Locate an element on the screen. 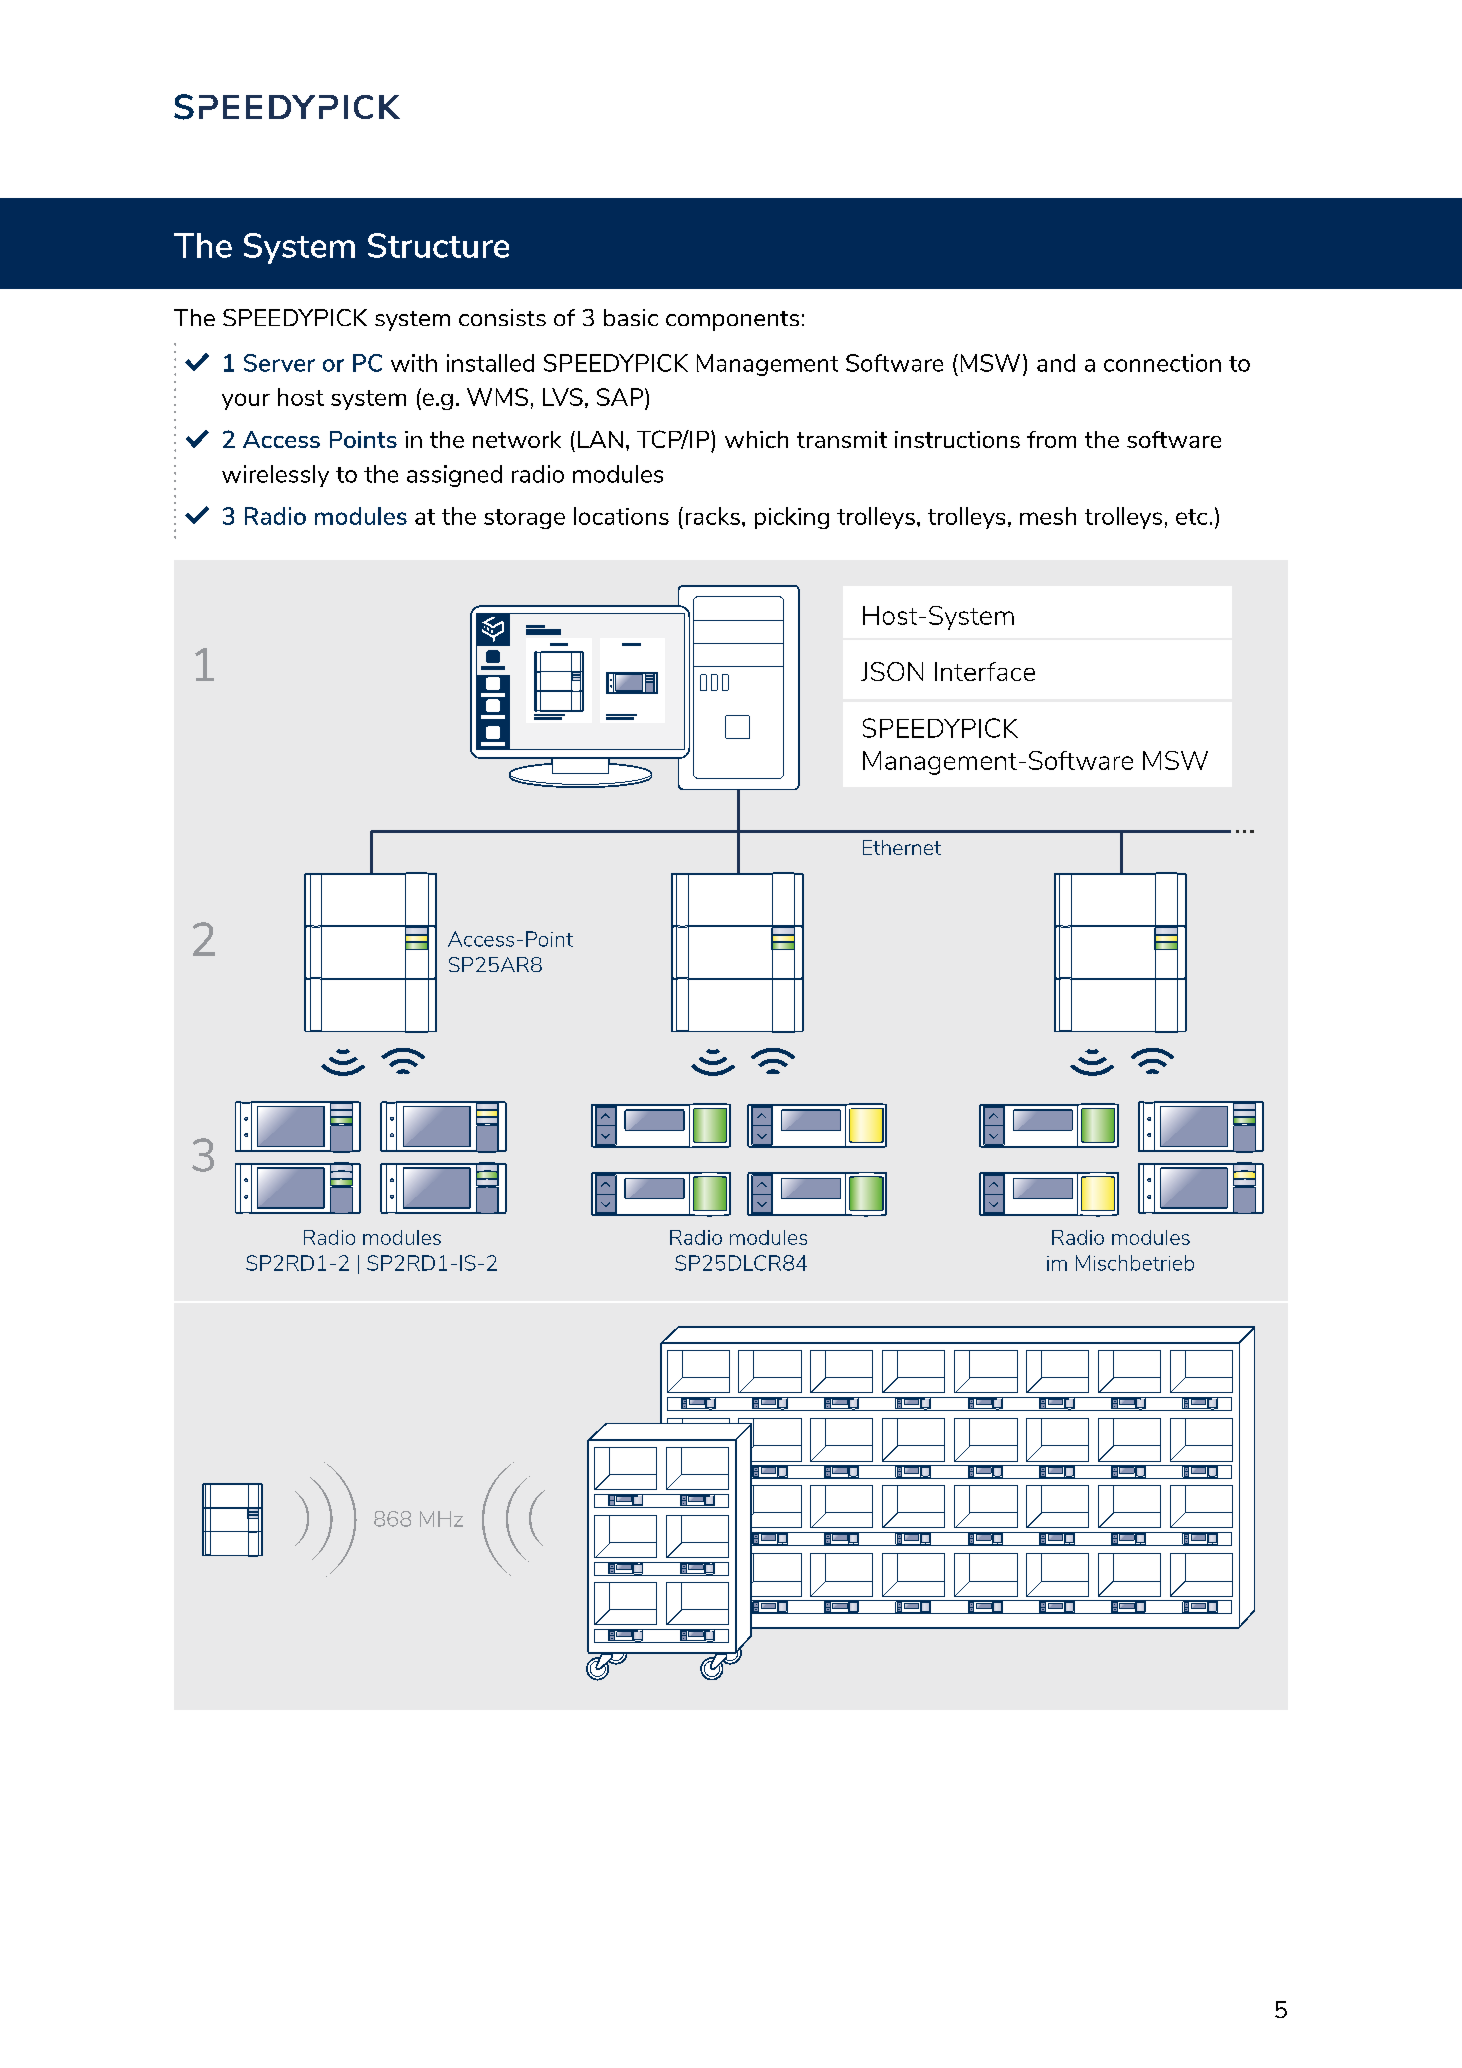 The width and height of the screenshot is (1462, 2068). components is located at coordinates (732, 321).
